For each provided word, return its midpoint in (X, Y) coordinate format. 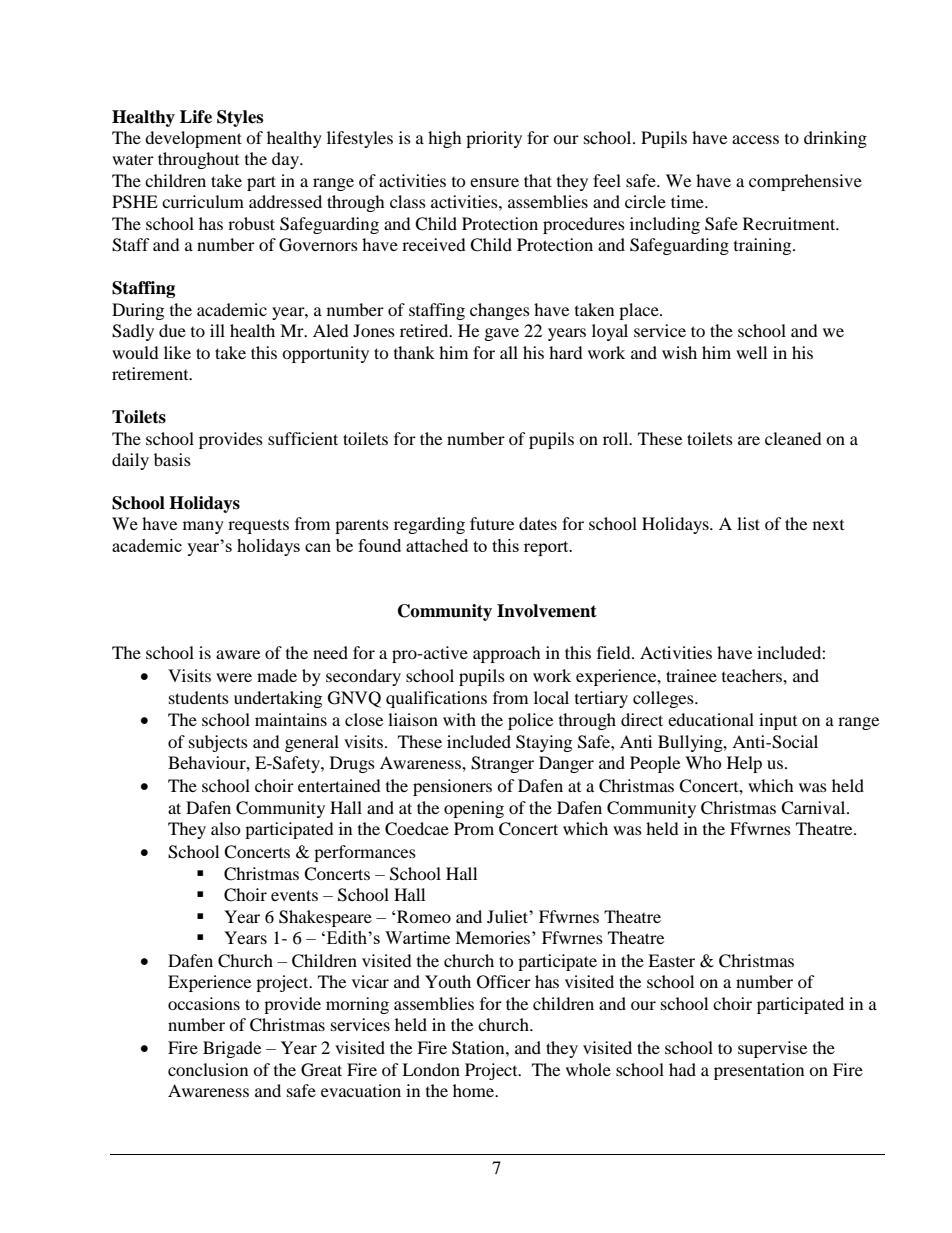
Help (744, 764)
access (755, 139)
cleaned (793, 438)
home (475, 1090)
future (492, 523)
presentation (759, 1071)
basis (172, 459)
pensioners (452, 787)
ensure (494, 182)
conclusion (208, 1069)
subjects (218, 743)
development (193, 139)
